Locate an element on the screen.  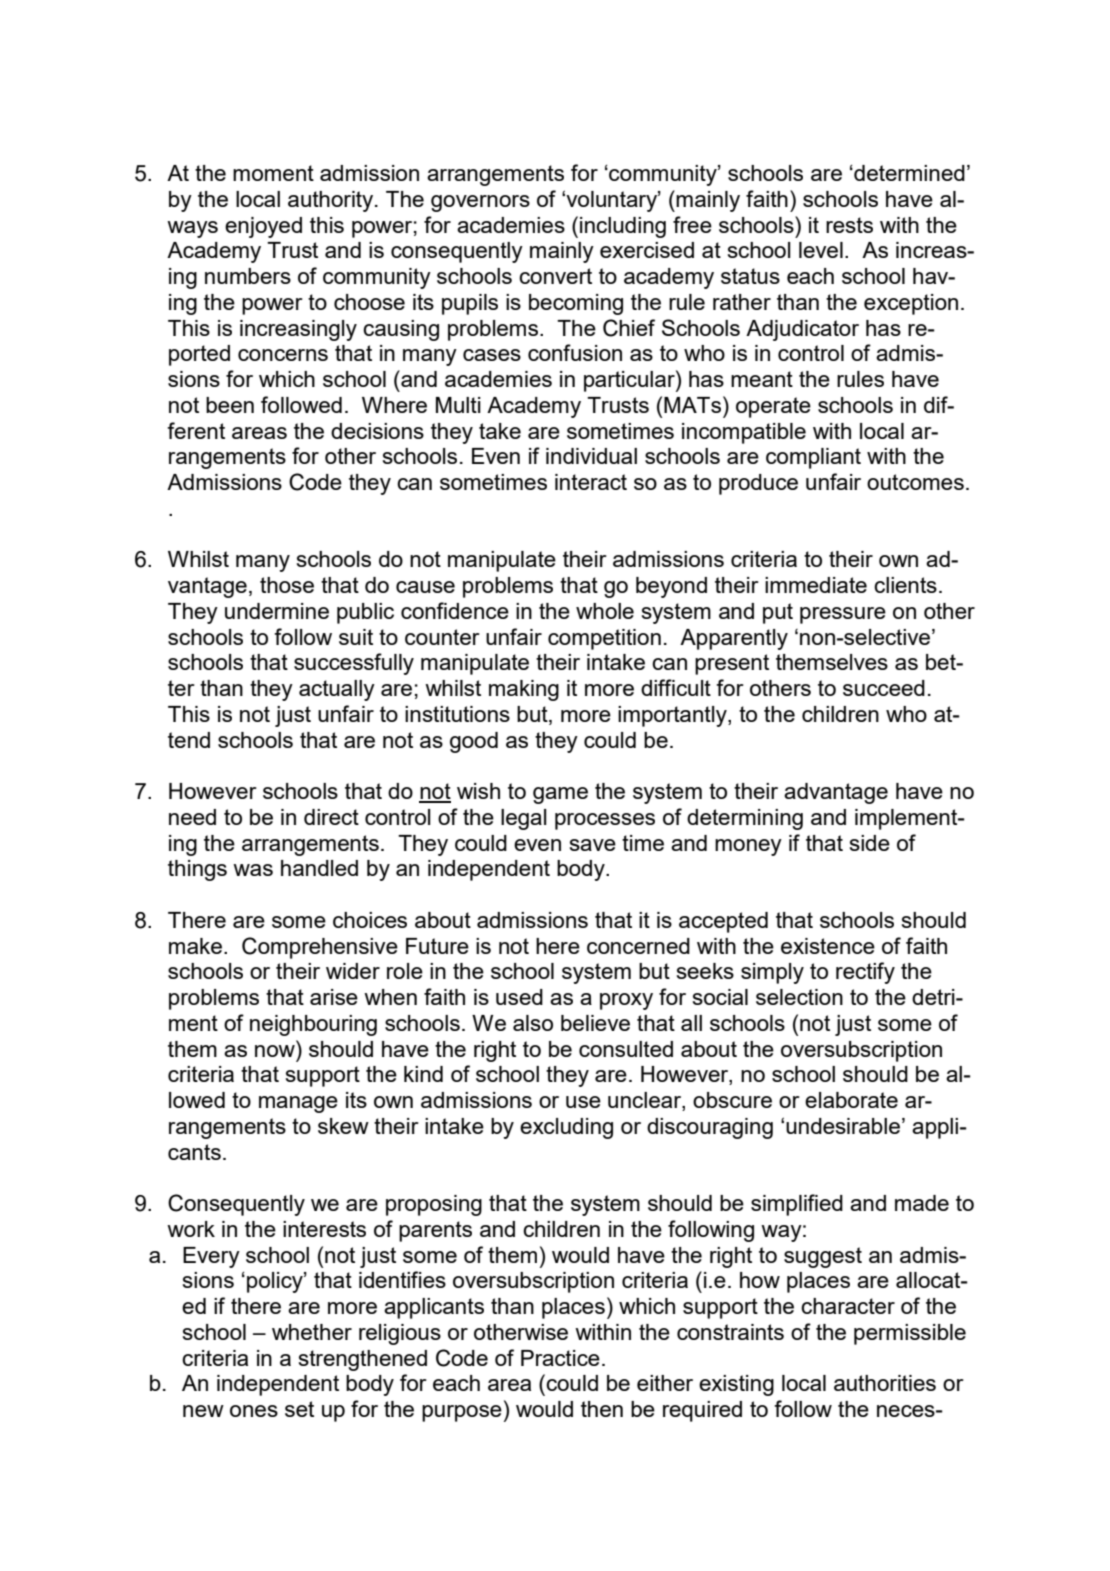
side is located at coordinates (869, 843).
